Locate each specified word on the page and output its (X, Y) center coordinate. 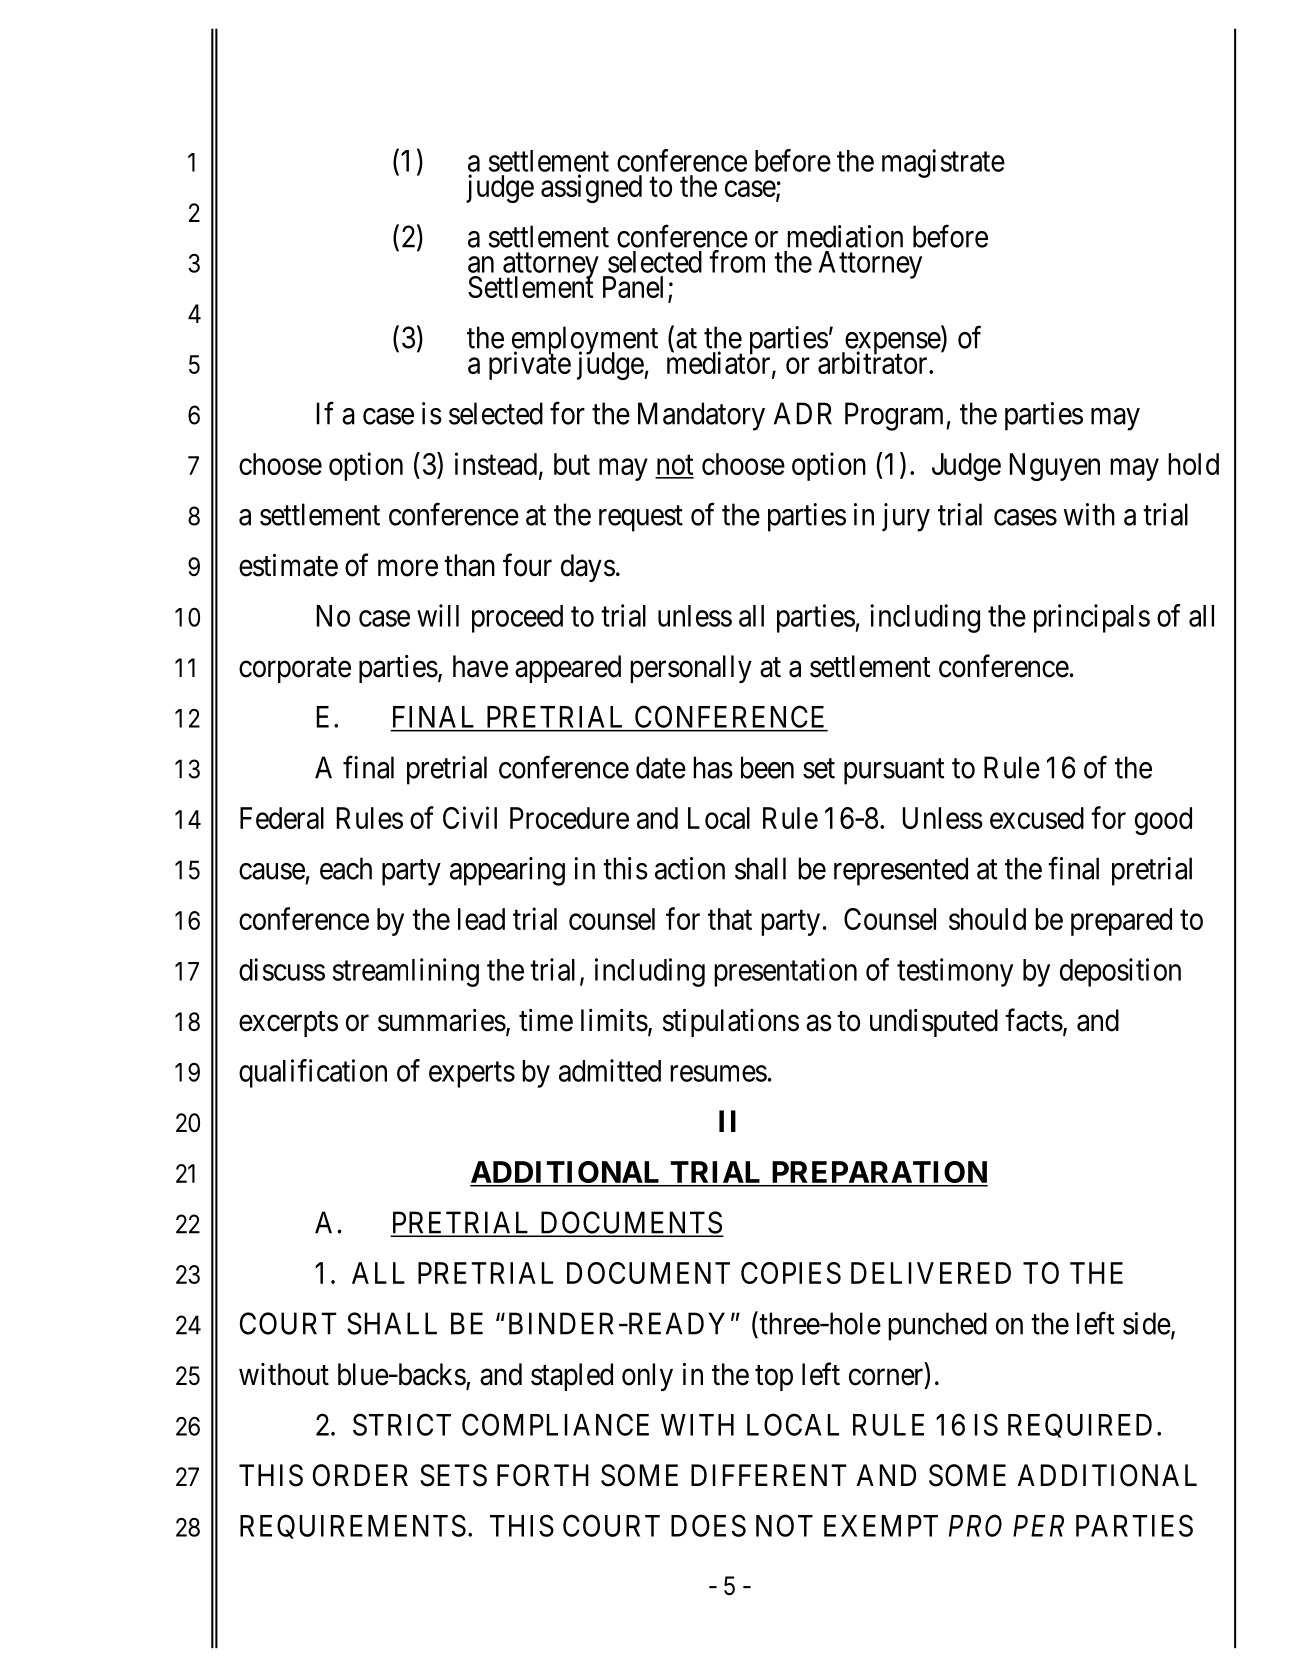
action (690, 868)
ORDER (360, 1475)
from (737, 261)
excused (1037, 818)
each (346, 868)
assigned (591, 188)
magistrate (943, 163)
